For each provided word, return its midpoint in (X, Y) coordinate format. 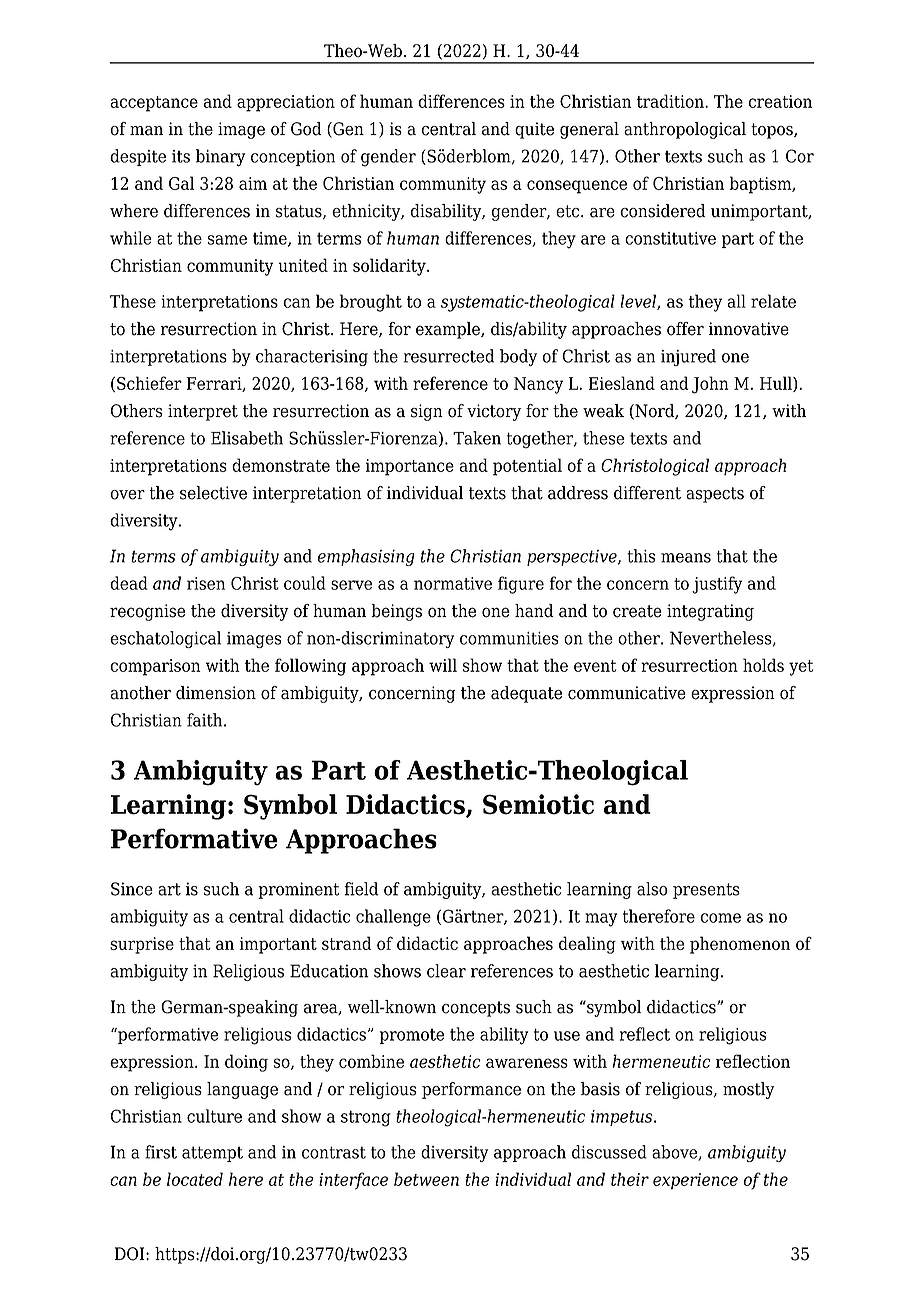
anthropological (685, 130)
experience (695, 1181)
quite (534, 130)
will (443, 665)
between (426, 1179)
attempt (212, 1154)
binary (220, 158)
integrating (710, 612)
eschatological (165, 639)
